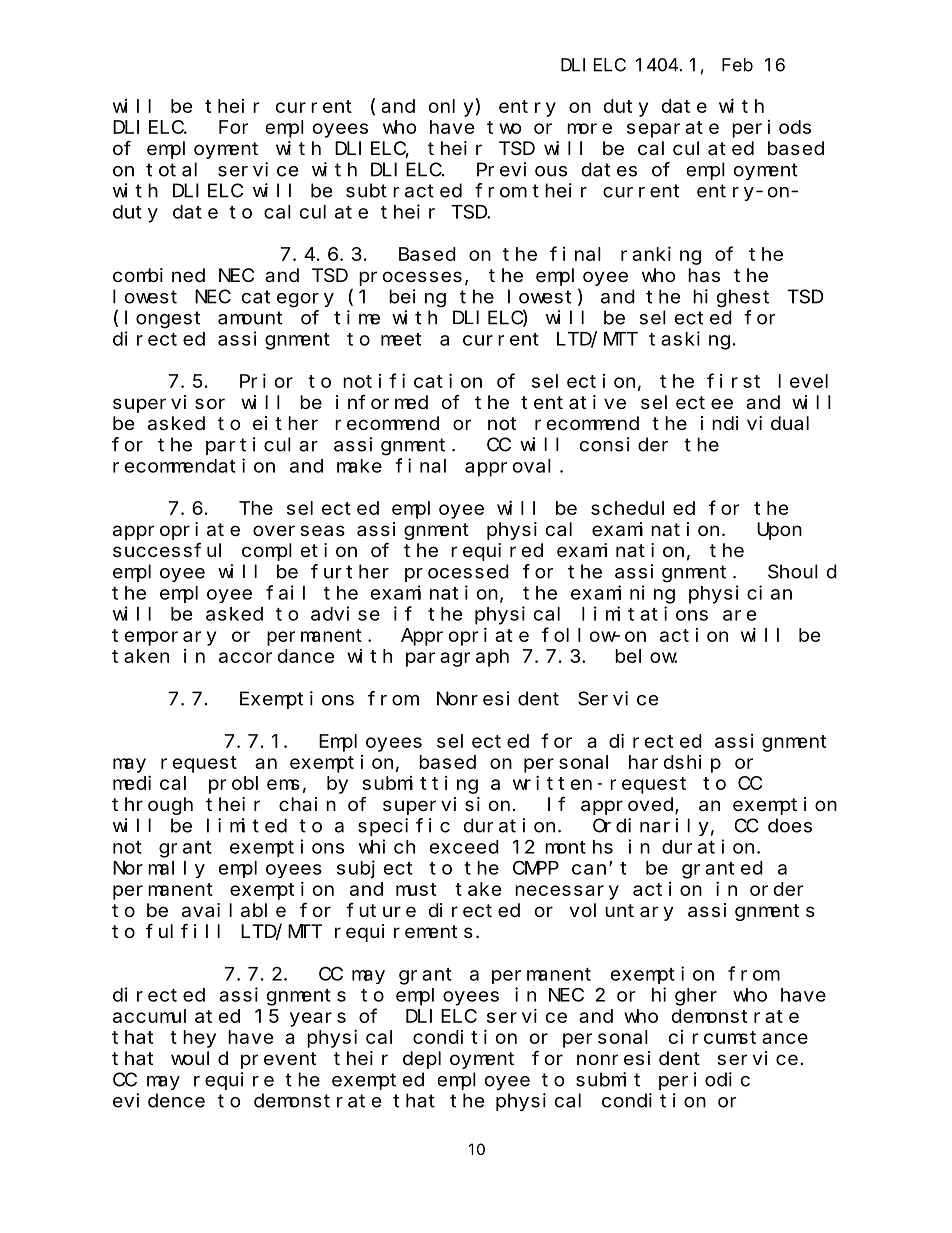 This screenshot has width=952, height=1233. What do you see at coordinates (504, 127) in the screenshot?
I see `two` at bounding box center [504, 127].
